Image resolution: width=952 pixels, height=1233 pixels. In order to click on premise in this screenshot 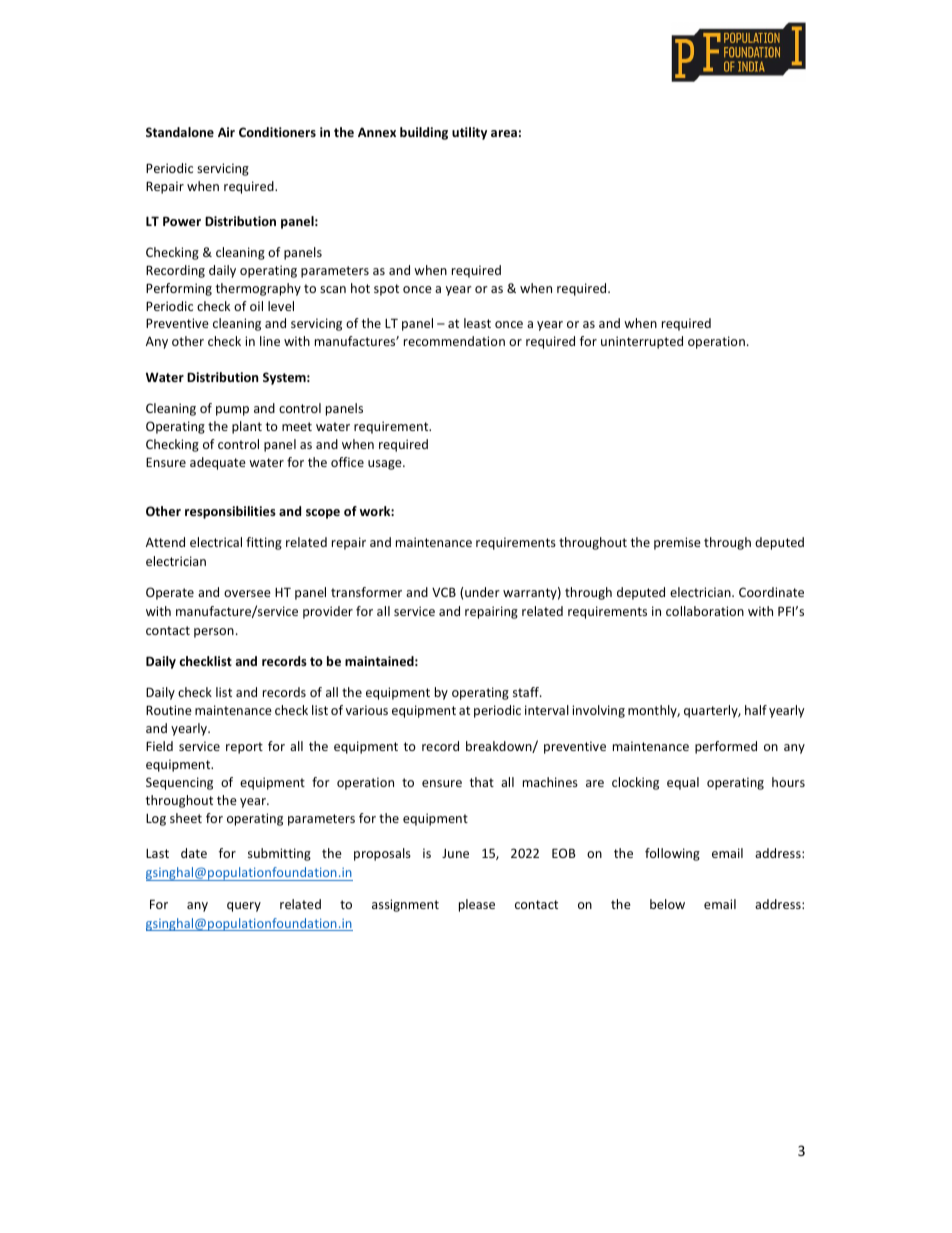, I will do `click(677, 543)`.
